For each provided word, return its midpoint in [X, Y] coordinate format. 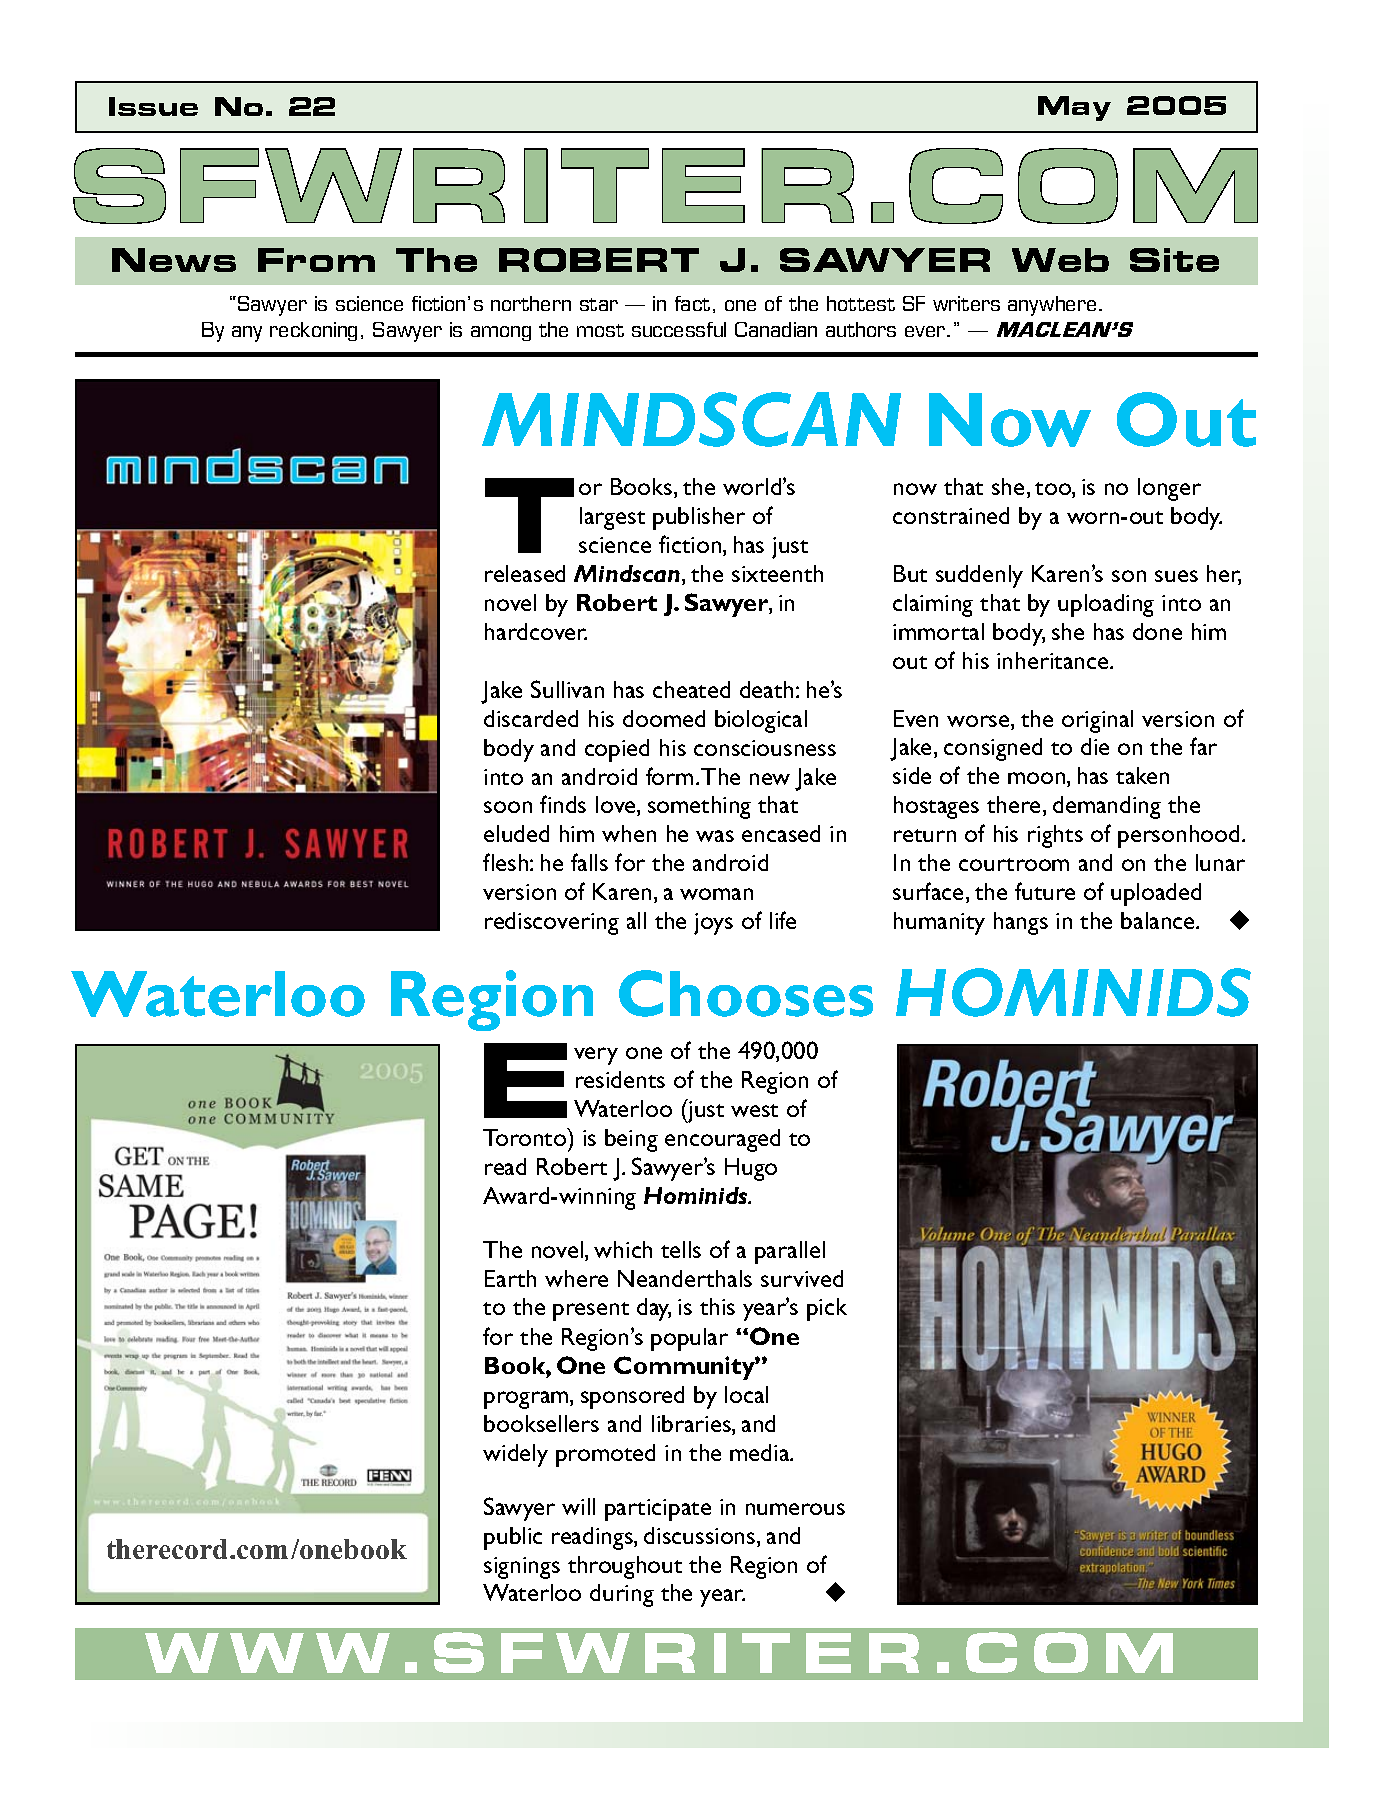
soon [508, 807]
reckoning [313, 331]
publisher [699, 518]
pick [827, 1309]
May [1074, 108]
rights [1055, 836]
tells [681, 1249]
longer [1169, 489]
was [715, 836]
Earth [510, 1278]
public [513, 1538]
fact [692, 303]
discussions [701, 1537]
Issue [153, 106]
